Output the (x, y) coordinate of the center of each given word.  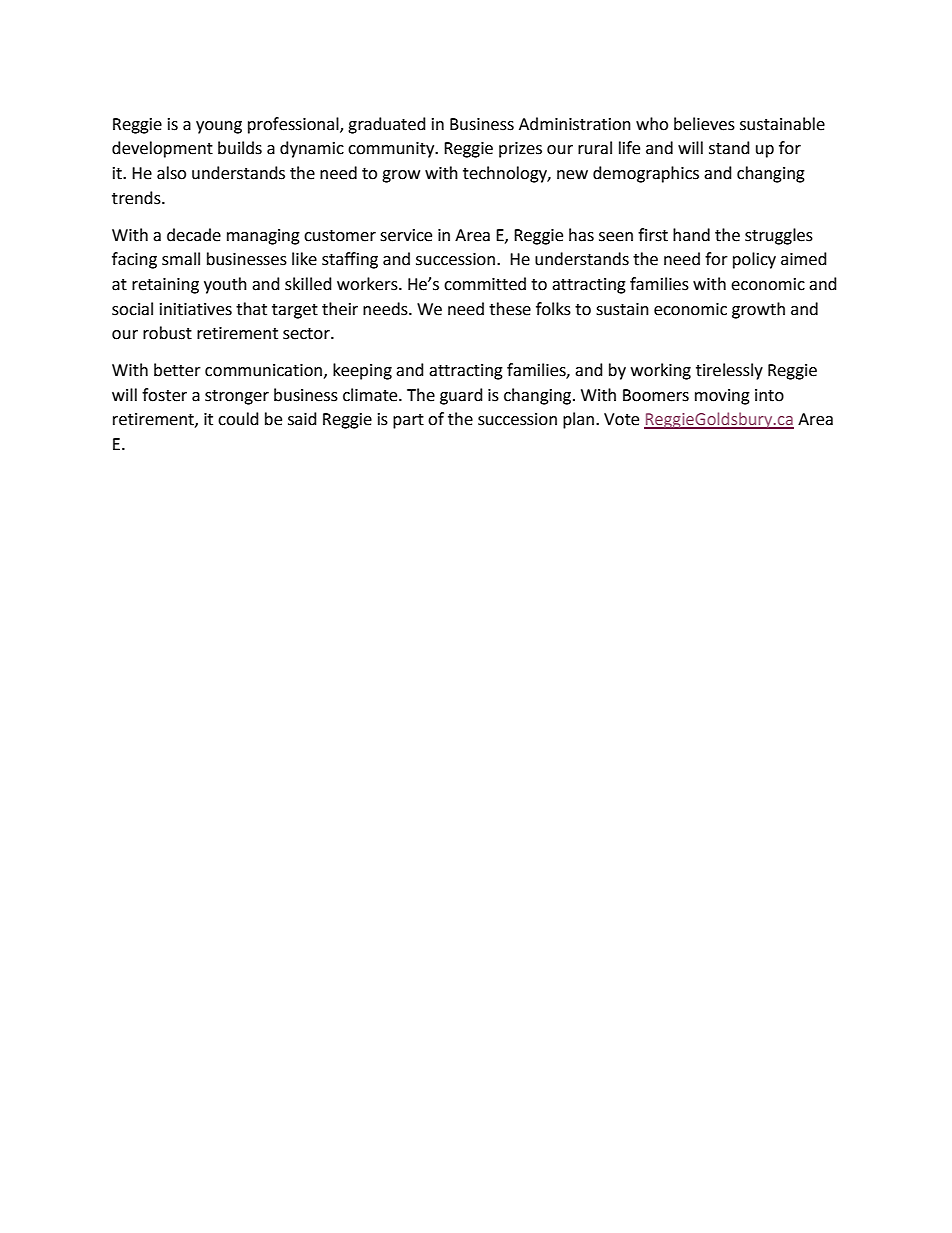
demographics (646, 174)
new (572, 175)
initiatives (196, 309)
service (406, 235)
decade (194, 235)
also (171, 173)
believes (704, 124)
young (219, 127)
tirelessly (729, 371)
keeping (362, 371)
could (238, 419)
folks (553, 309)
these (510, 309)
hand (691, 235)
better (177, 370)
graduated (387, 125)
